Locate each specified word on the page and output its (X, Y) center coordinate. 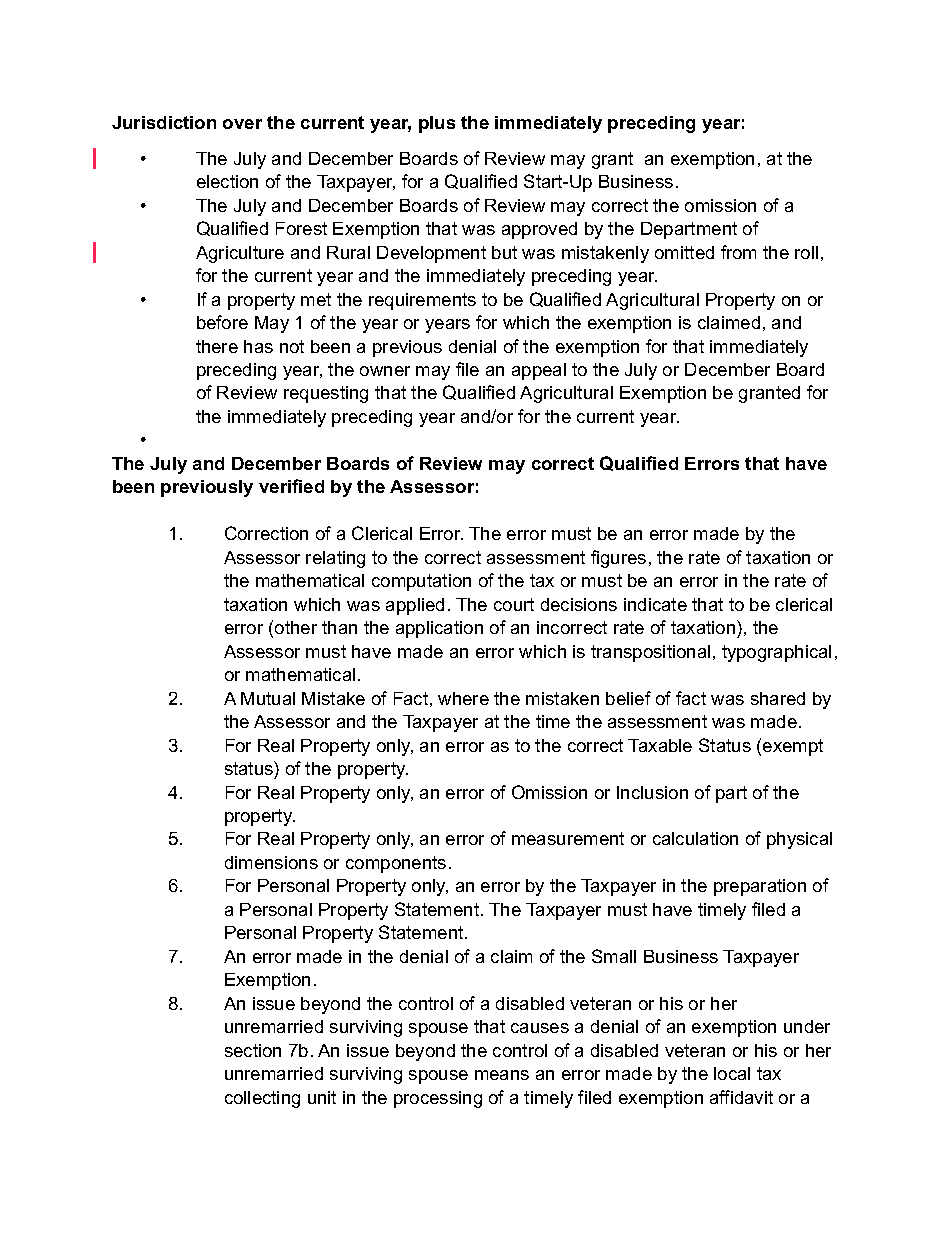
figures (618, 559)
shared (778, 698)
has (258, 346)
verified (291, 486)
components (396, 864)
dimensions (271, 862)
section (253, 1050)
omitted (684, 252)
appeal (539, 371)
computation (421, 582)
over (242, 124)
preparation (760, 887)
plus (437, 124)
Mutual (268, 698)
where (463, 698)
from (738, 252)
